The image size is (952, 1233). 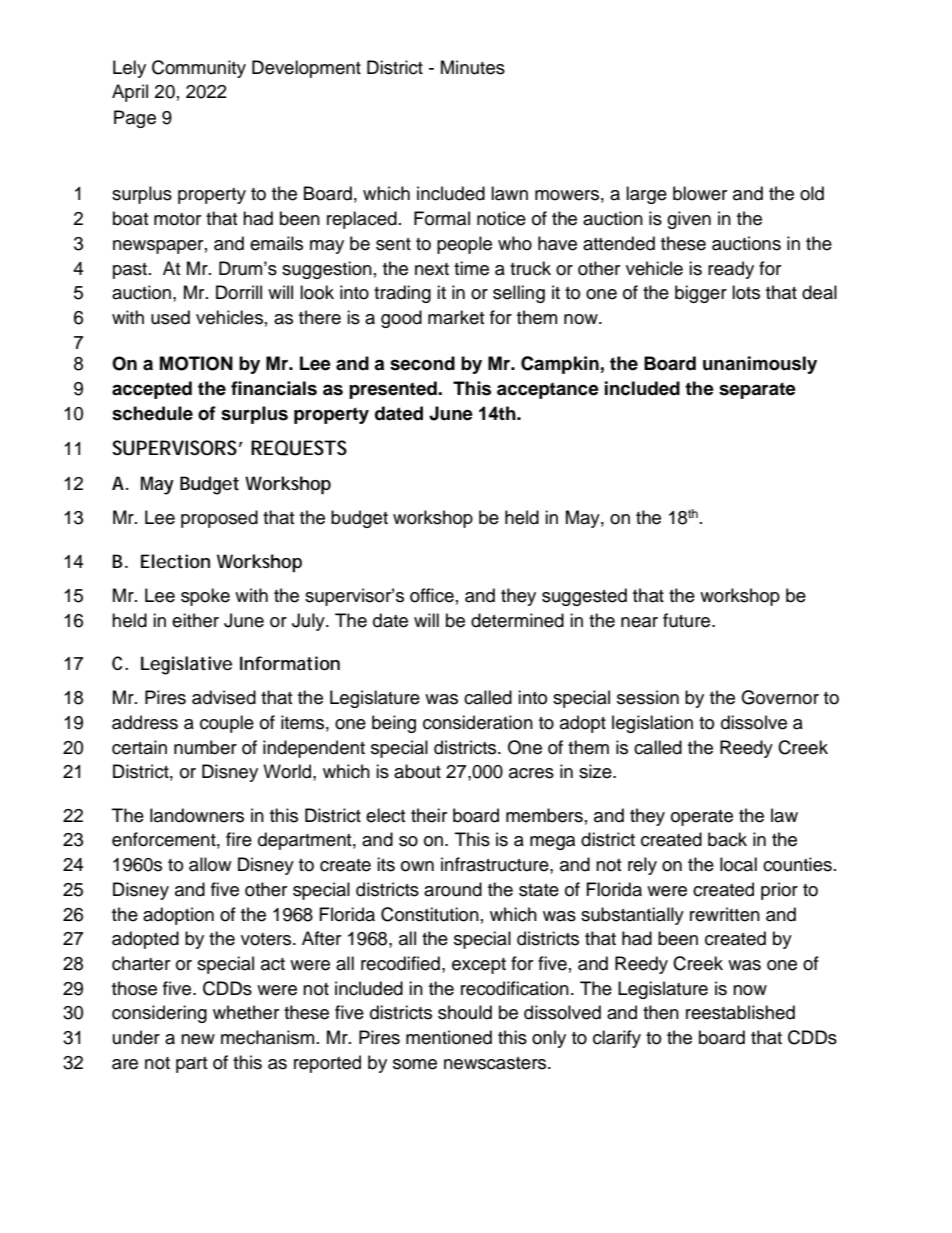 What do you see at coordinates (246, 1012) in the screenshot?
I see `whether` at bounding box center [246, 1012].
